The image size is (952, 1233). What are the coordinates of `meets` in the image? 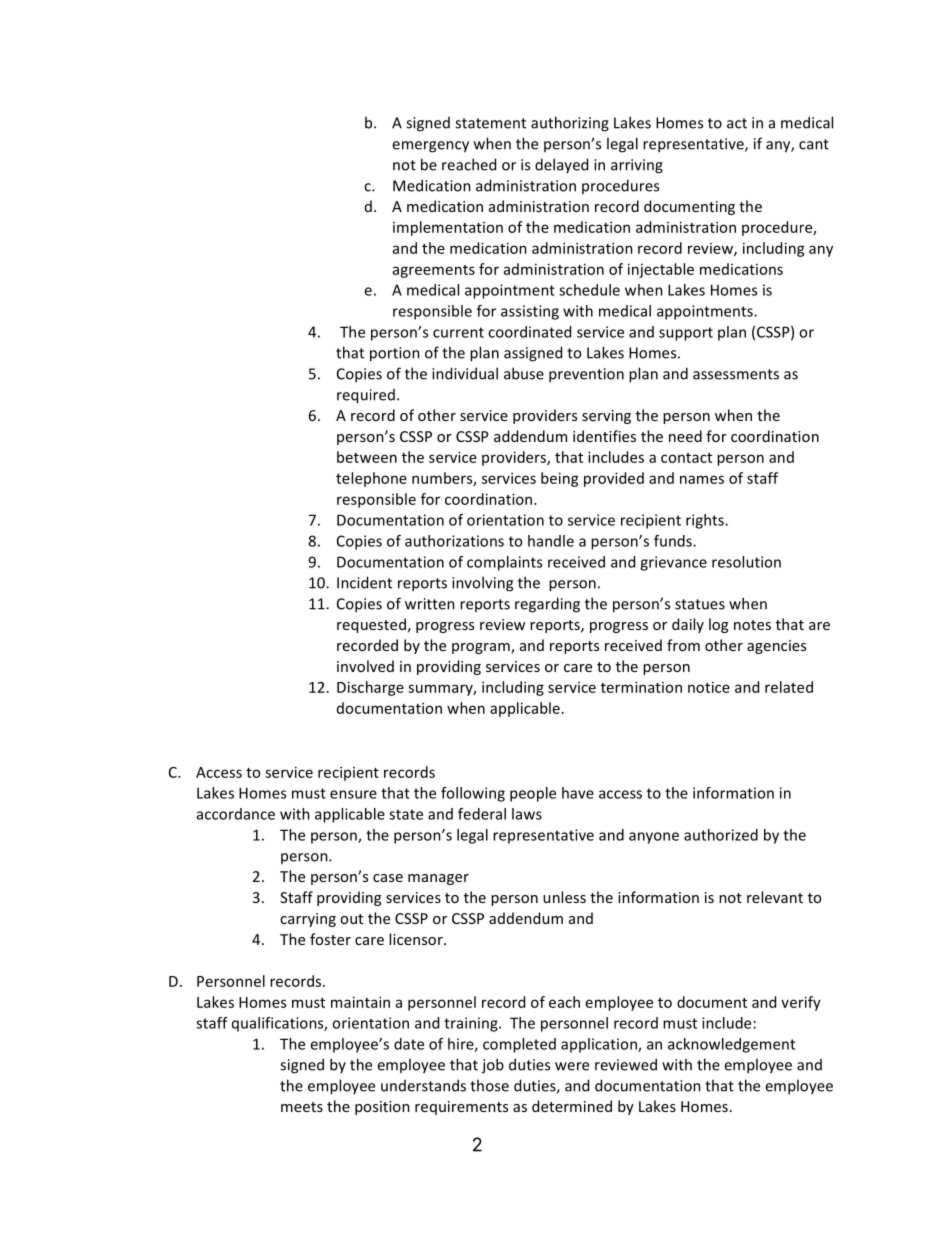 It's located at (302, 1107).
